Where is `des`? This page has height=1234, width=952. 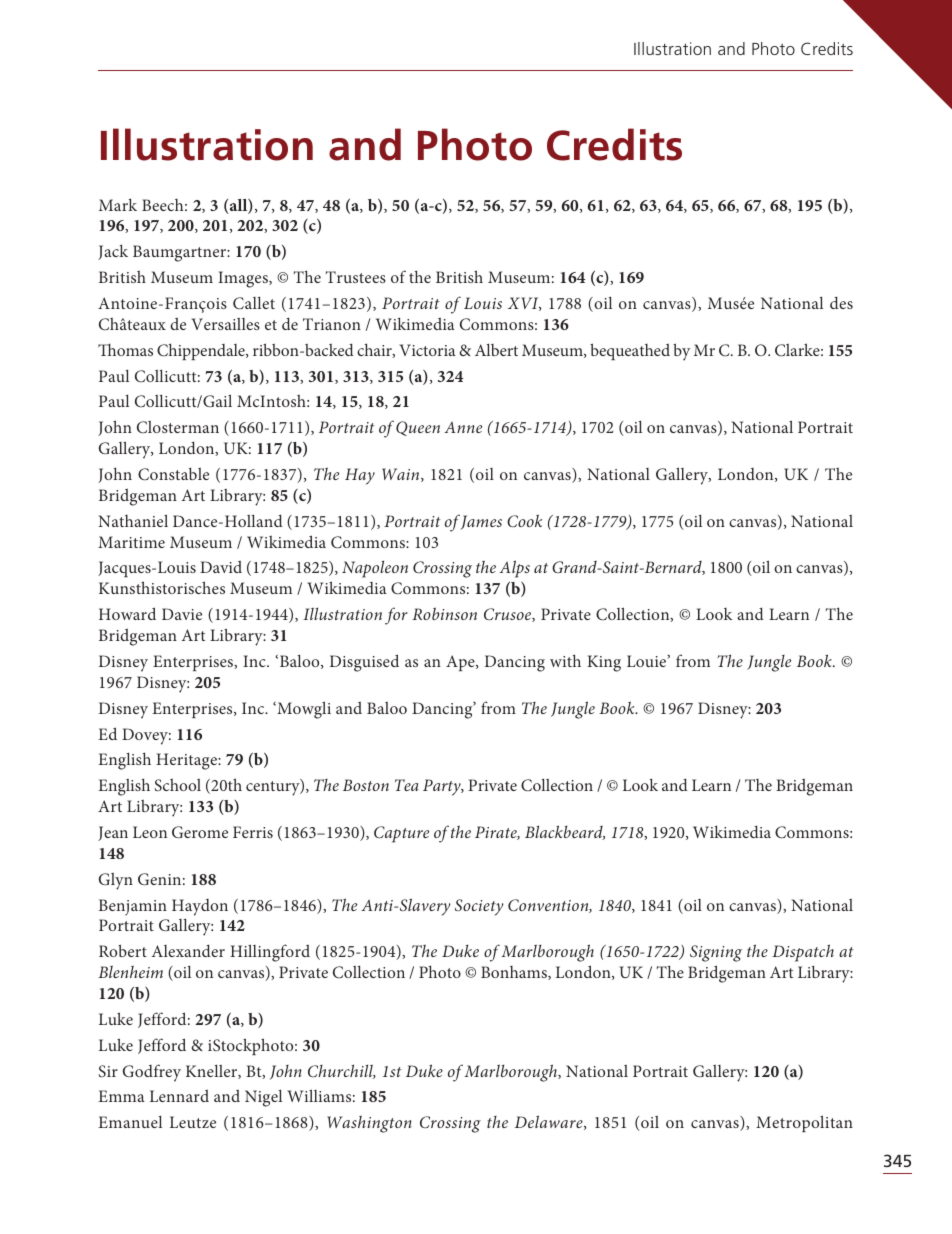
des is located at coordinates (841, 302).
